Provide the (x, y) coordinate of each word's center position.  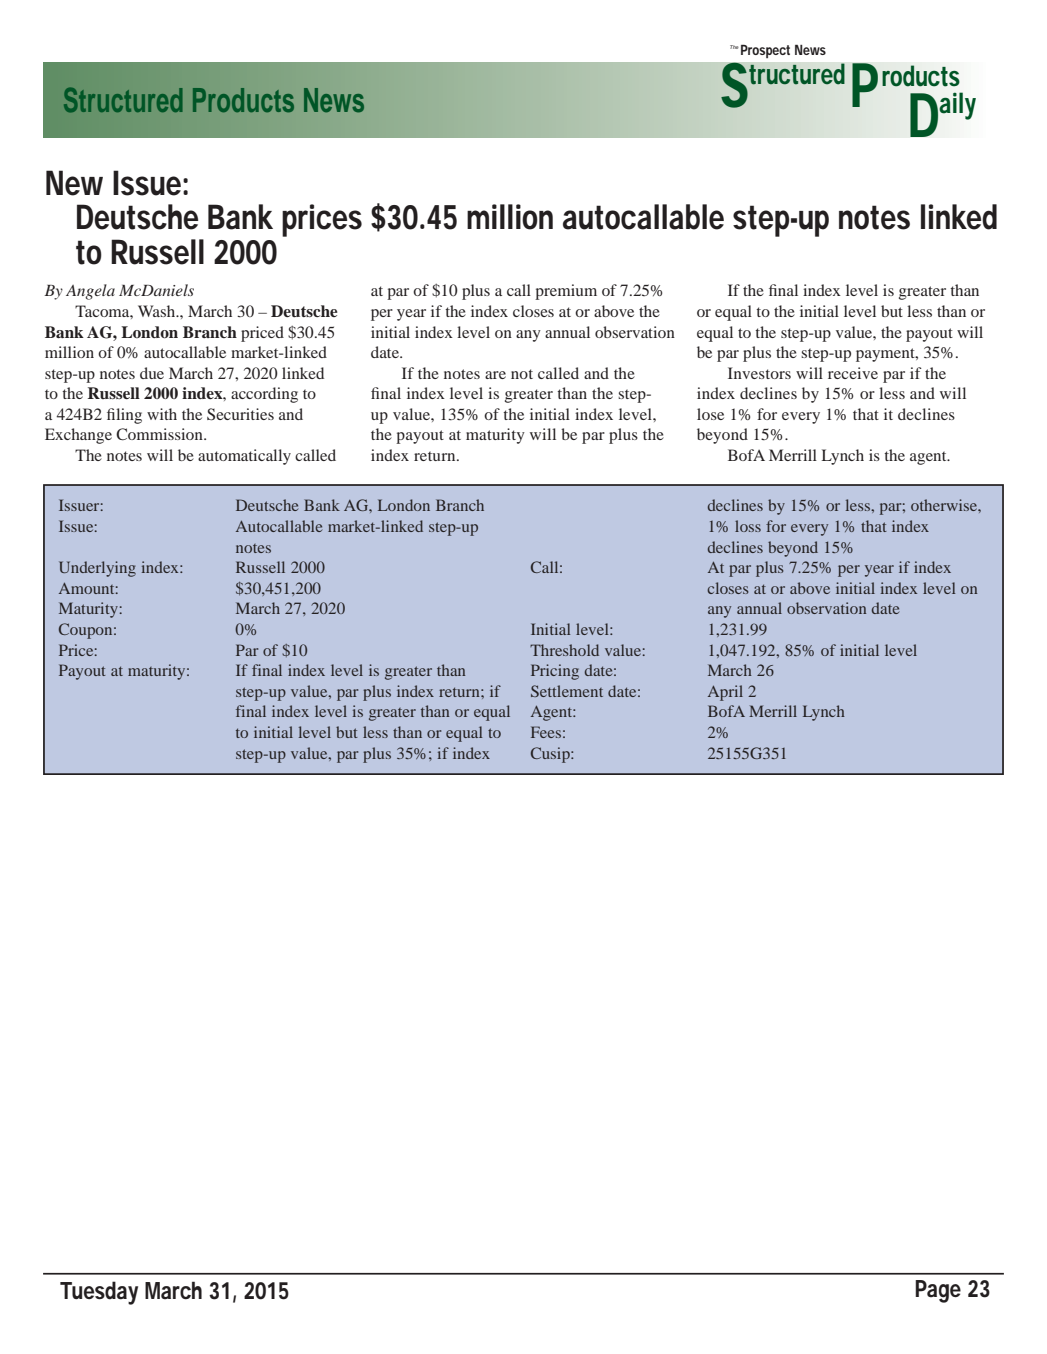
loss (748, 526)
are (495, 375)
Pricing (555, 672)
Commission (160, 434)
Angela (90, 292)
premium (566, 292)
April (725, 693)
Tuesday (99, 1293)
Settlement (567, 691)
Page (938, 1291)
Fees (546, 732)
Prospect (765, 51)
